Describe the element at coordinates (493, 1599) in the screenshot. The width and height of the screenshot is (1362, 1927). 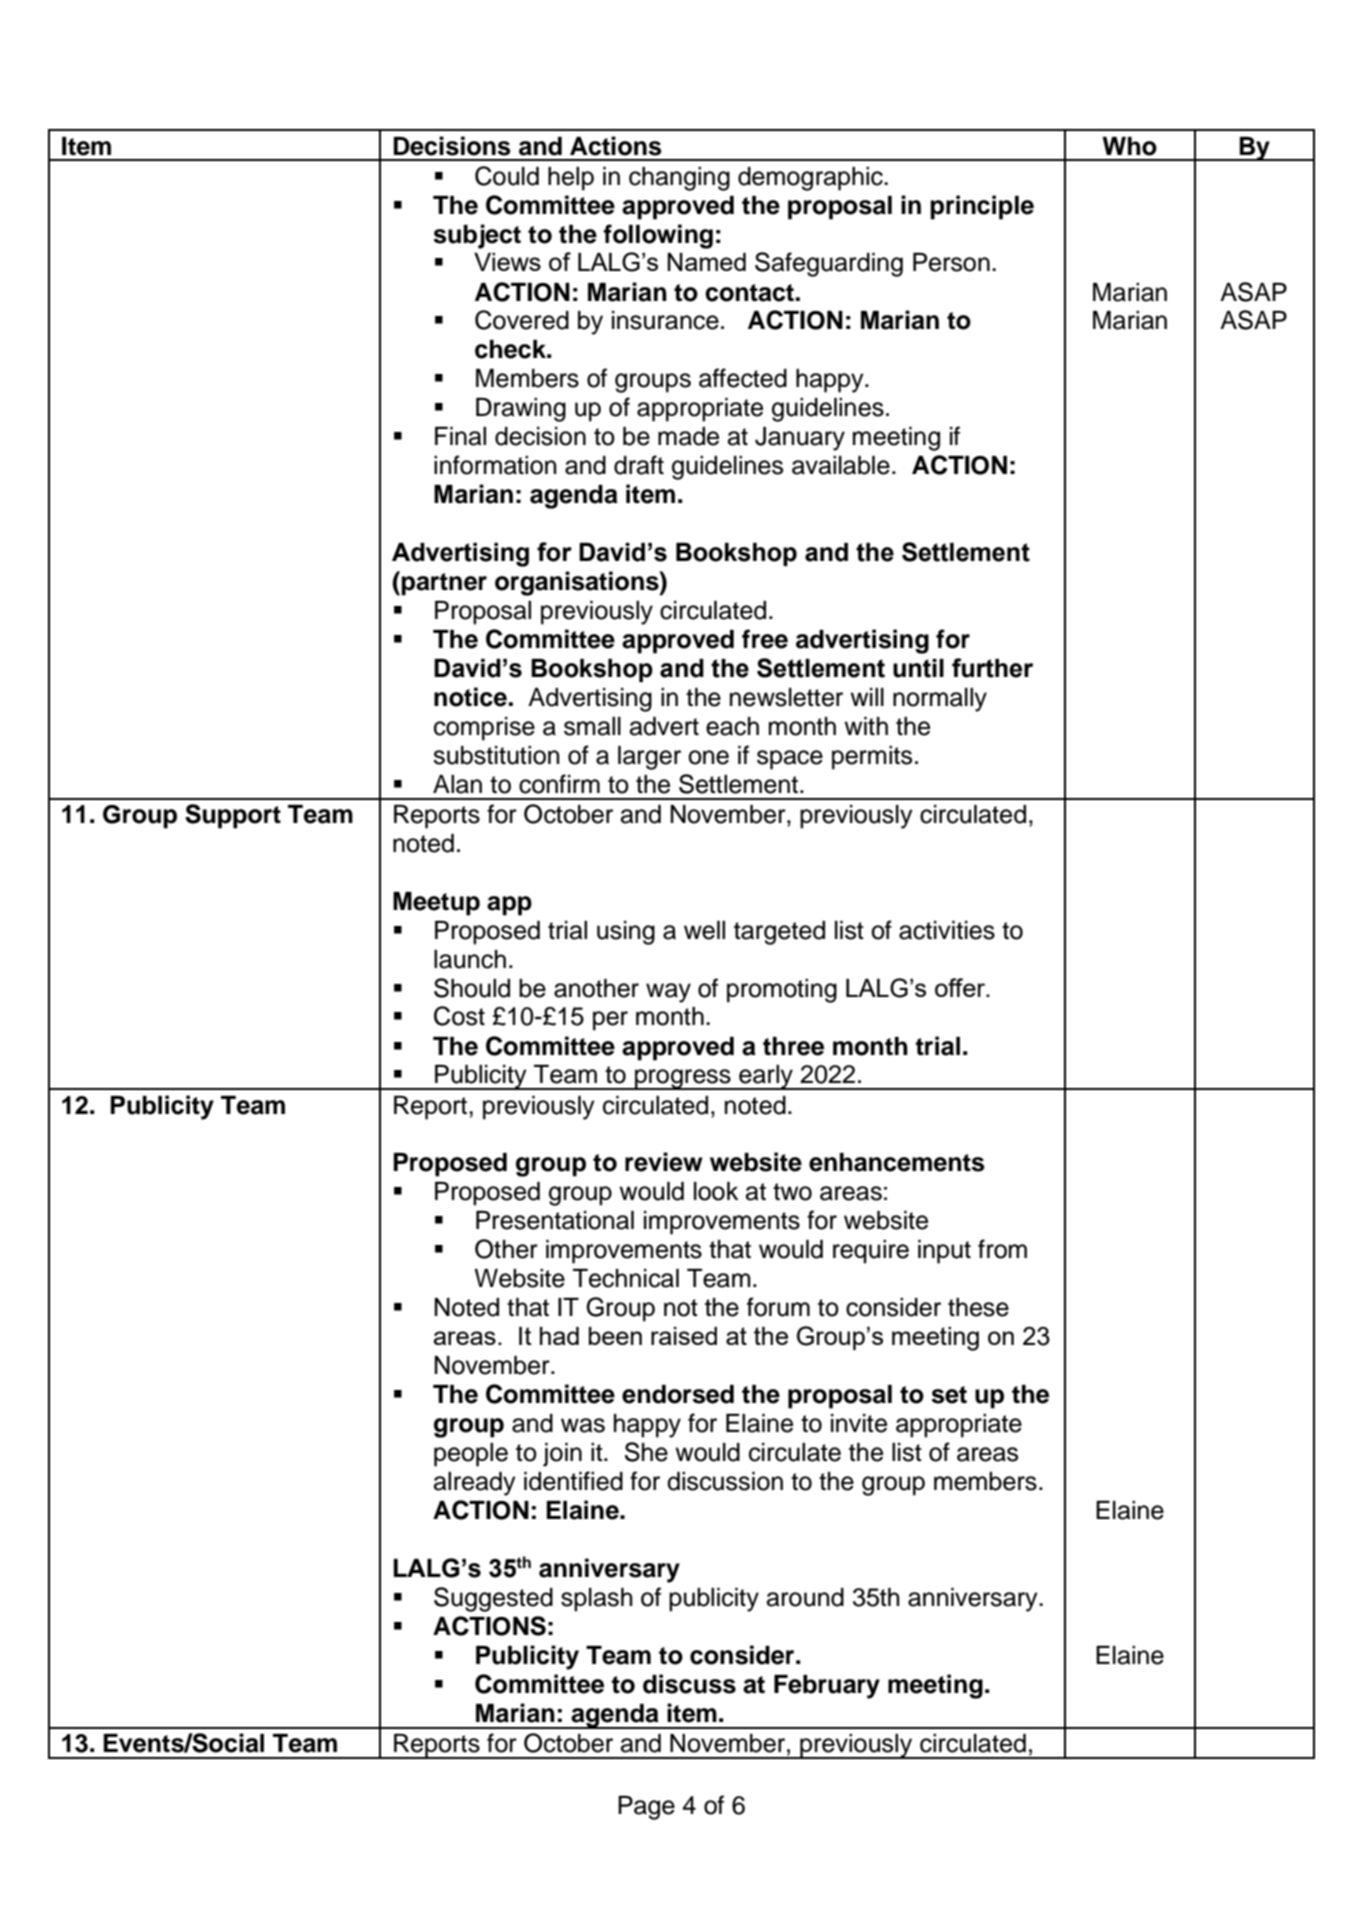
I see `Suggested` at that location.
